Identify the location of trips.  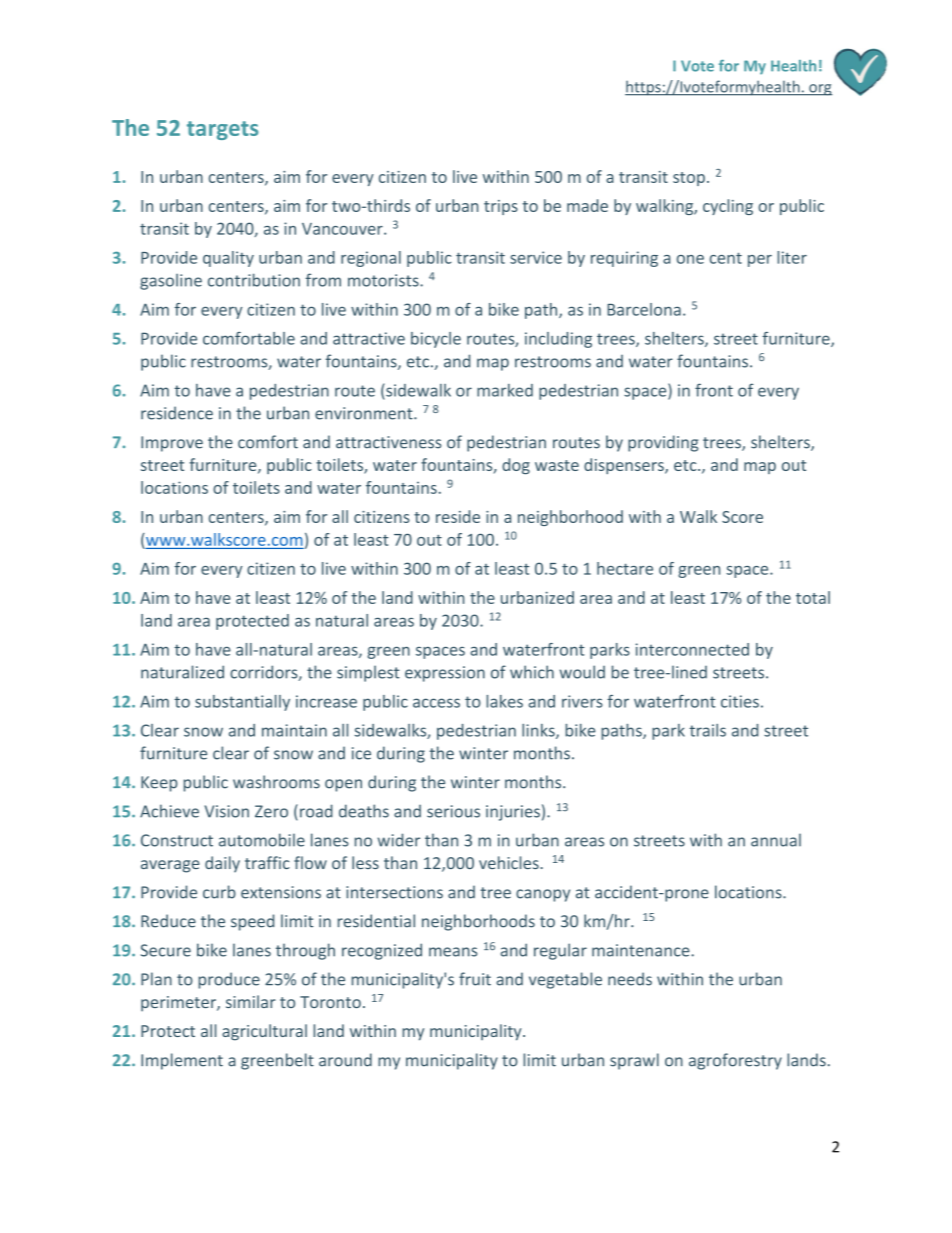
(501, 207).
